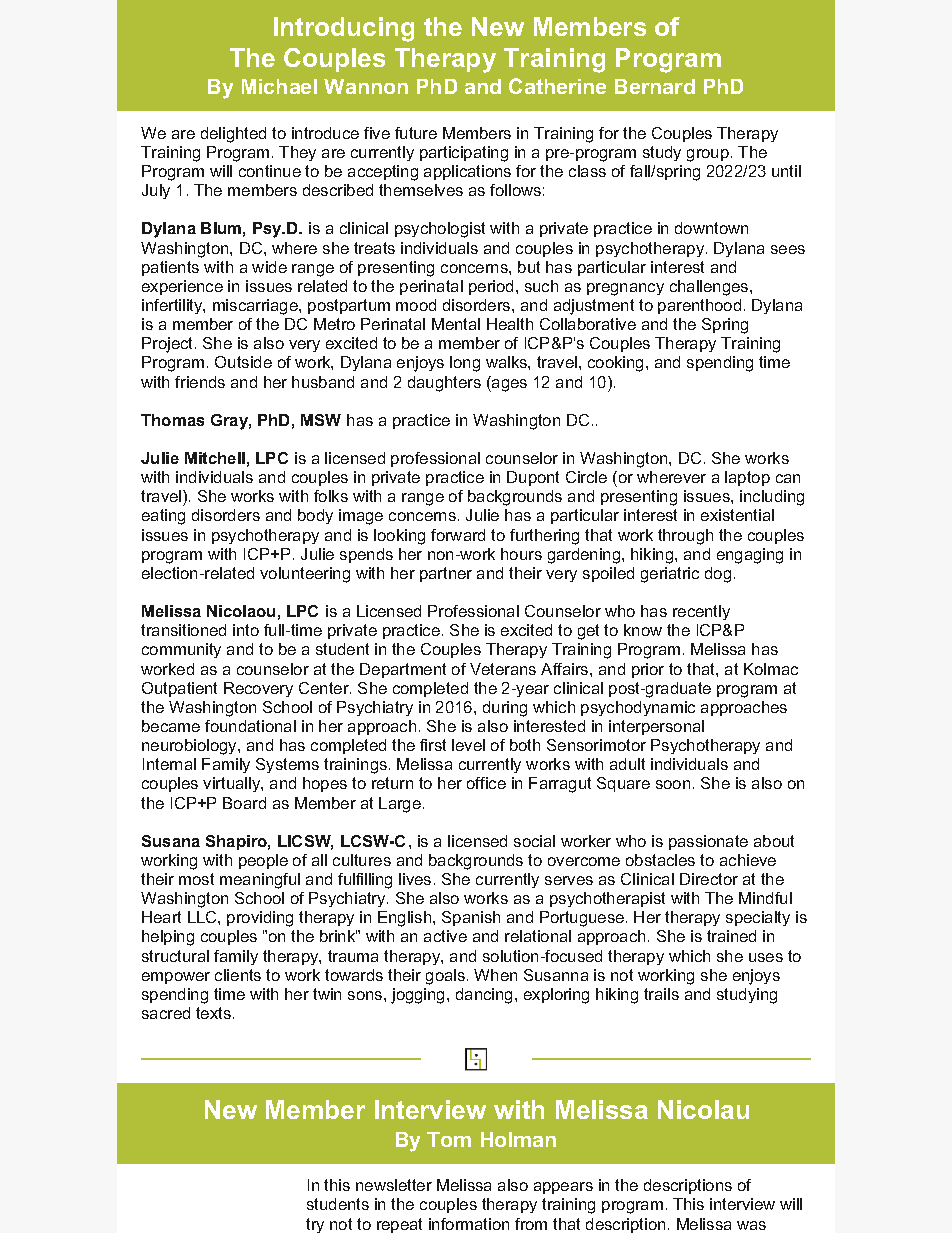 This screenshot has height=1233, width=952. What do you see at coordinates (655, 86) in the screenshot?
I see `Bernard` at bounding box center [655, 86].
